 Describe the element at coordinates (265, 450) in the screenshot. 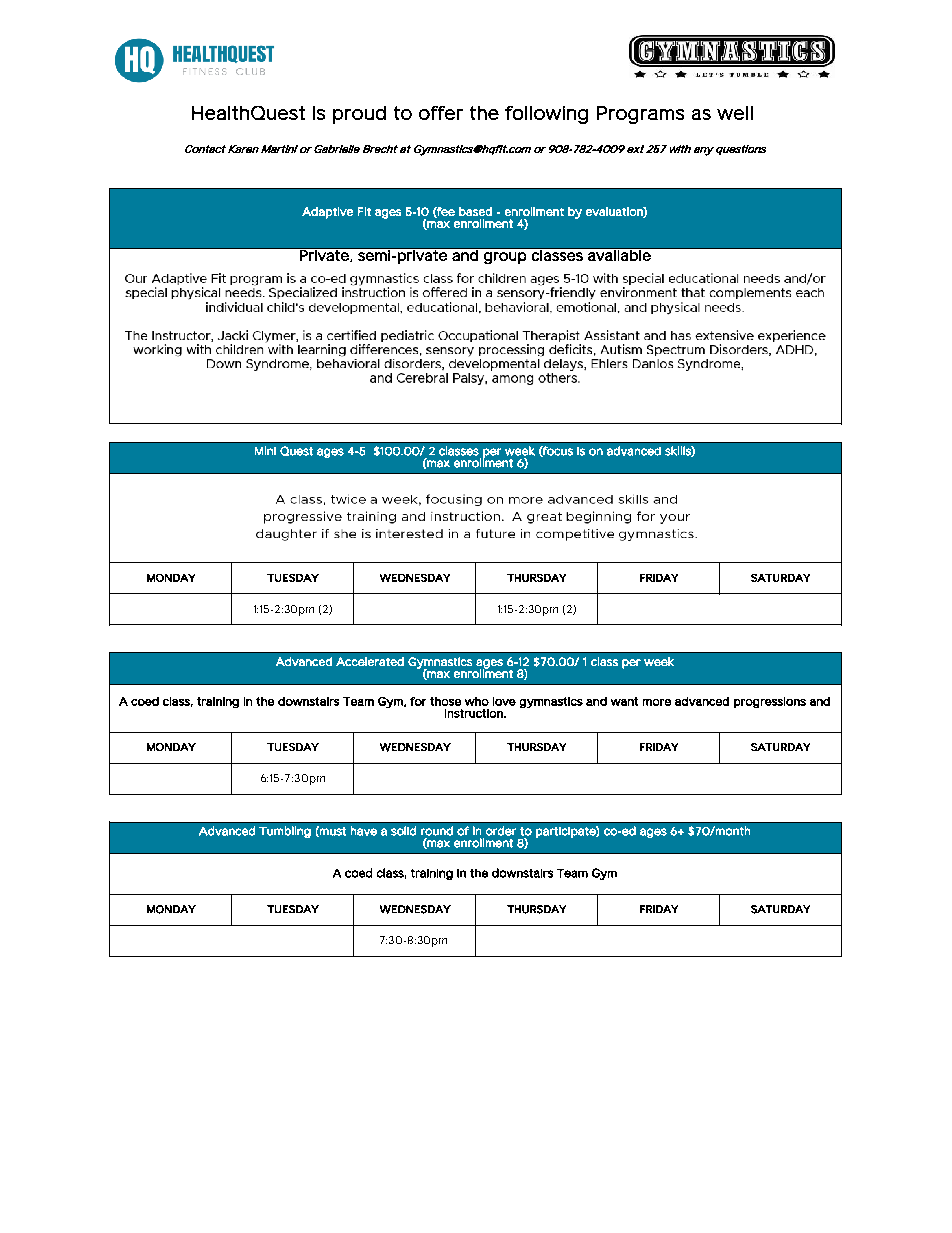

I see `Mini` at that location.
